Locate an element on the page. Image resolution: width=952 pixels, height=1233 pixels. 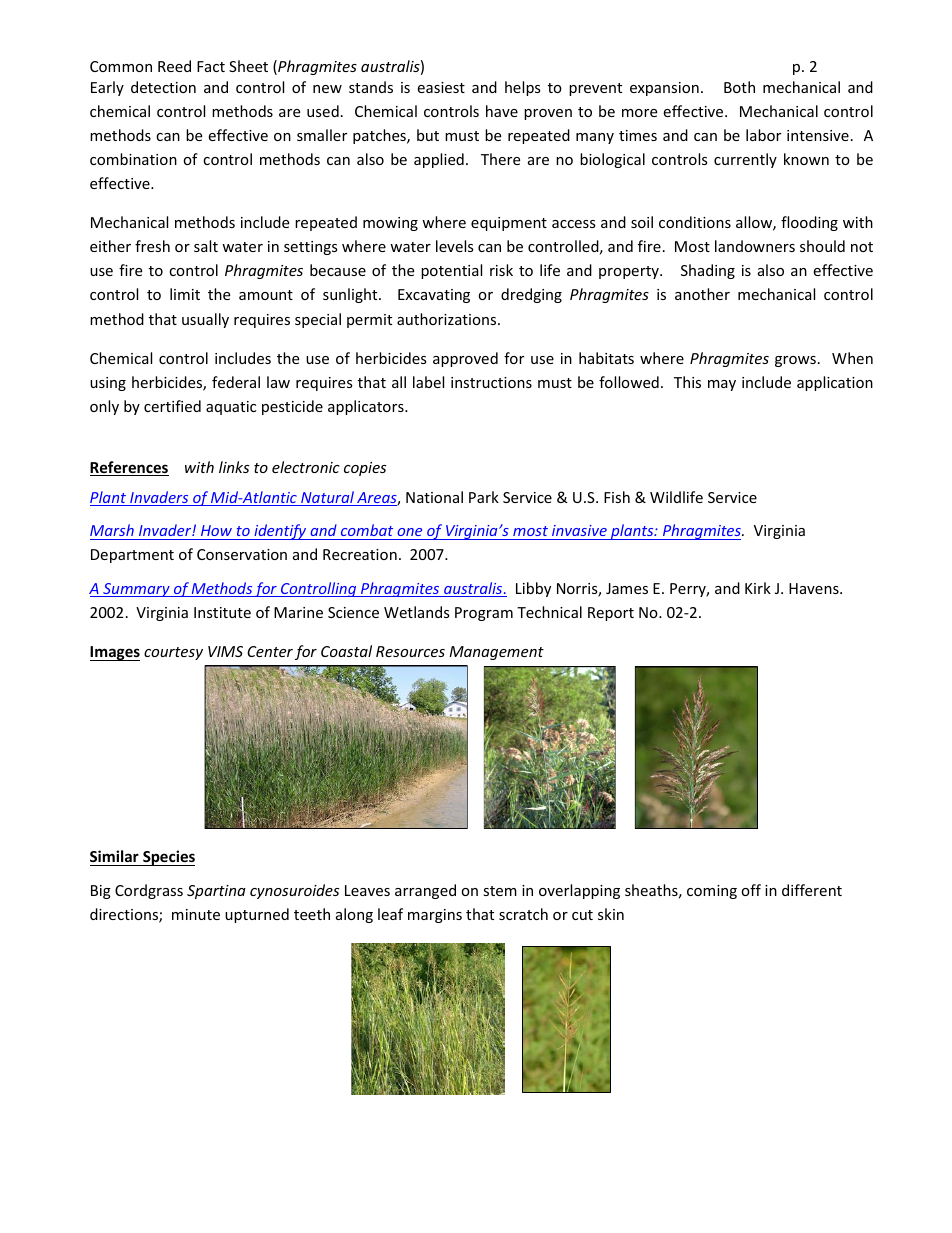
detection is located at coordinates (163, 87).
